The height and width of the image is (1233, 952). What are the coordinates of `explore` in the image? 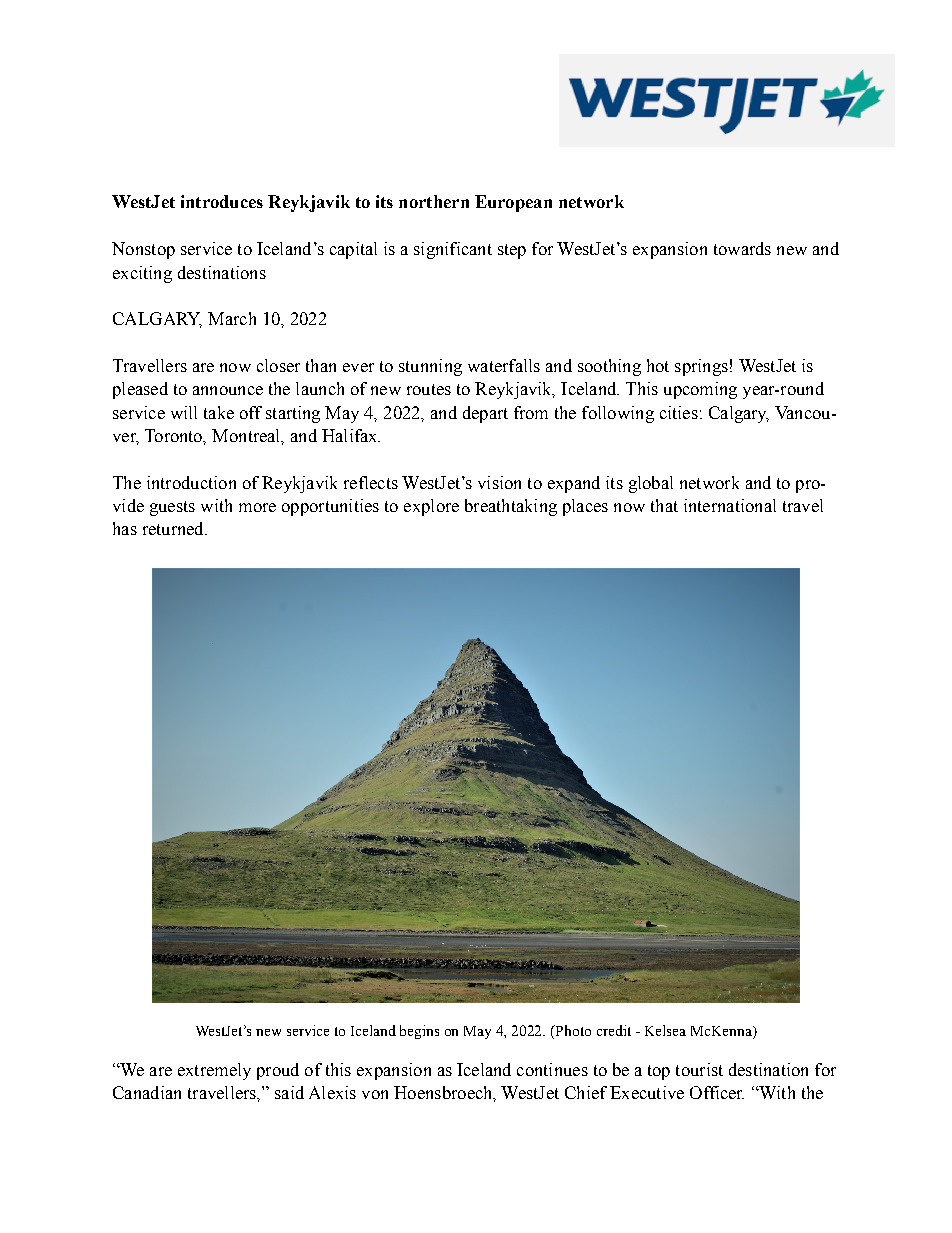 It's located at (431, 507).
